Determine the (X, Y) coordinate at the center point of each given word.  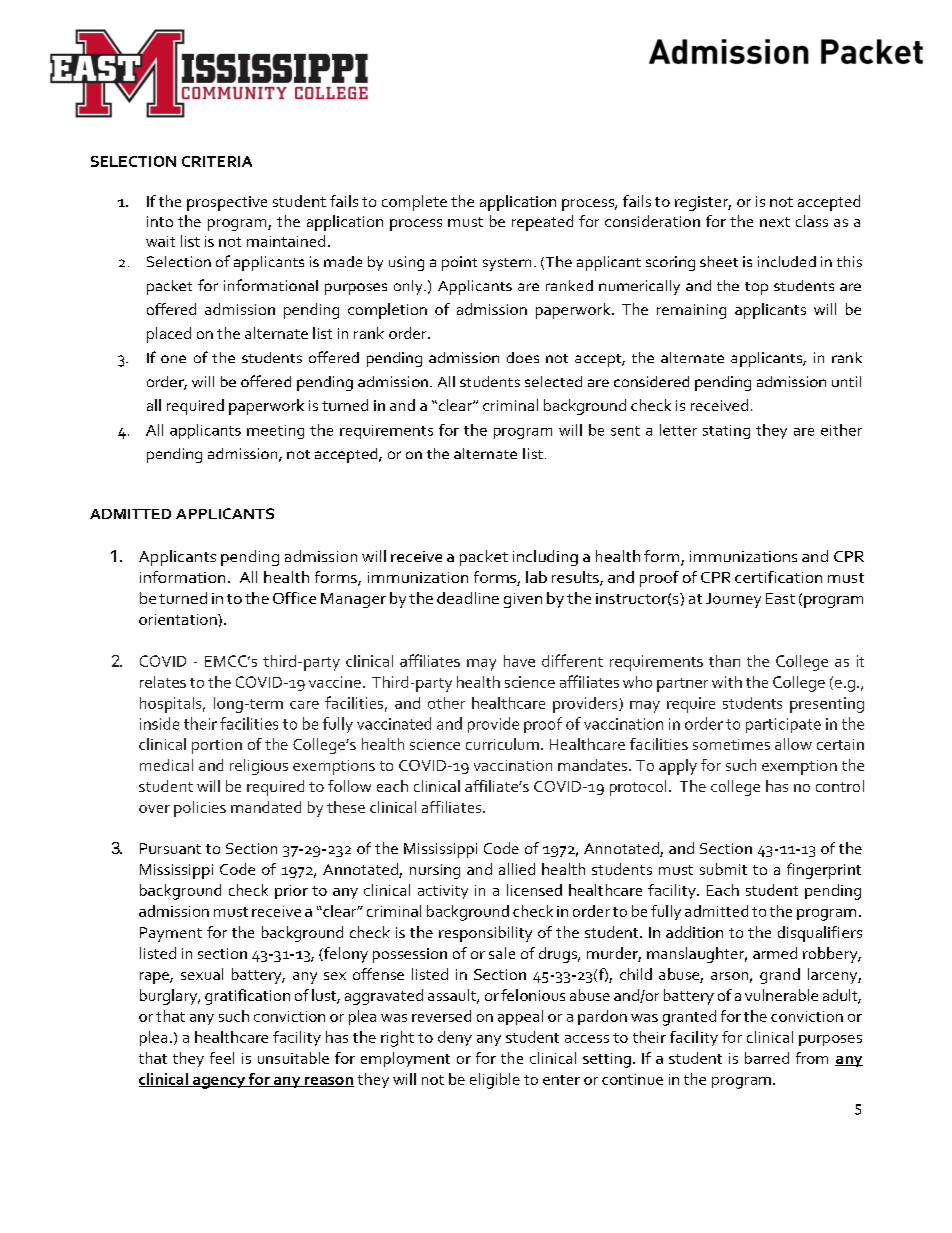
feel (222, 1058)
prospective (227, 203)
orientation (179, 619)
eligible (495, 1081)
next (775, 222)
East (780, 598)
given (523, 600)
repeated (542, 223)
